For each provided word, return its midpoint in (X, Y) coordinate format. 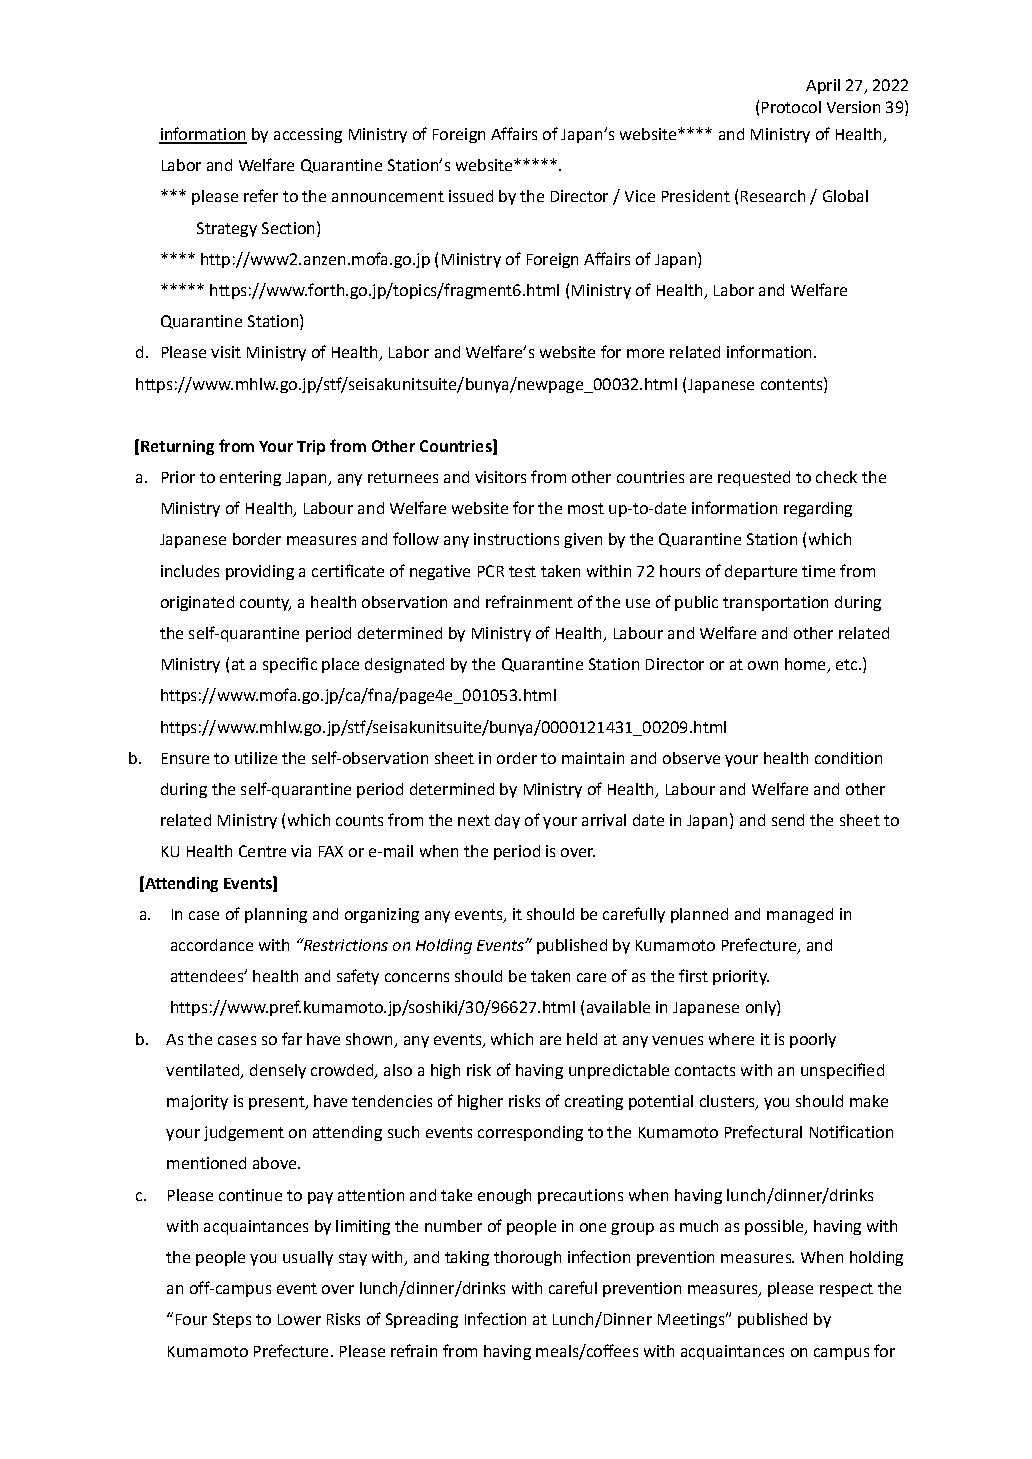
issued (471, 196)
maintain (593, 758)
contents (793, 383)
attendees (208, 976)
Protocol (791, 107)
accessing (308, 135)
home (806, 665)
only (762, 1008)
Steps (232, 1320)
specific (290, 665)
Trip (311, 447)
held (582, 1039)
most (586, 508)
